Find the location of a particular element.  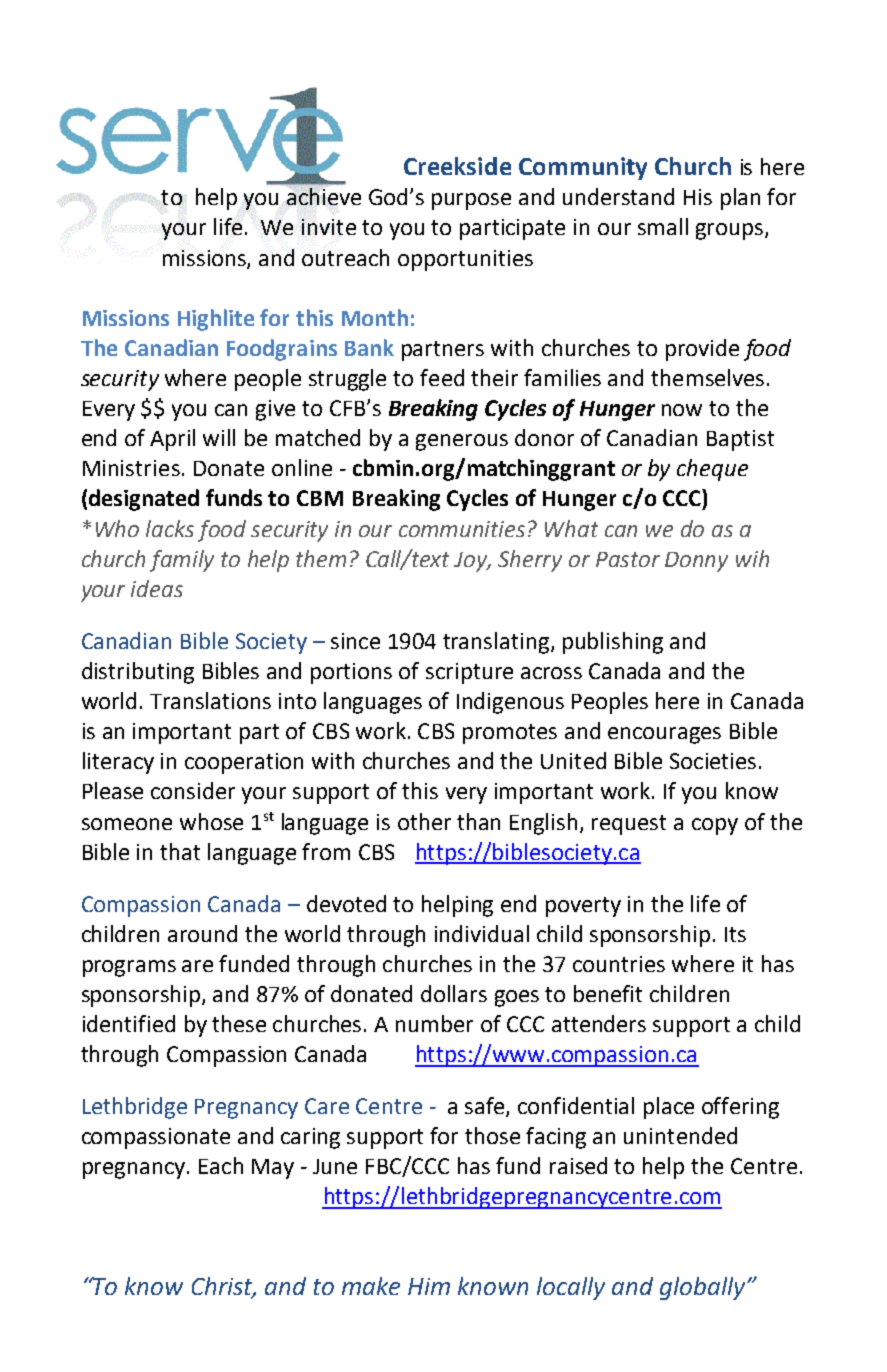

around is located at coordinates (202, 933).
